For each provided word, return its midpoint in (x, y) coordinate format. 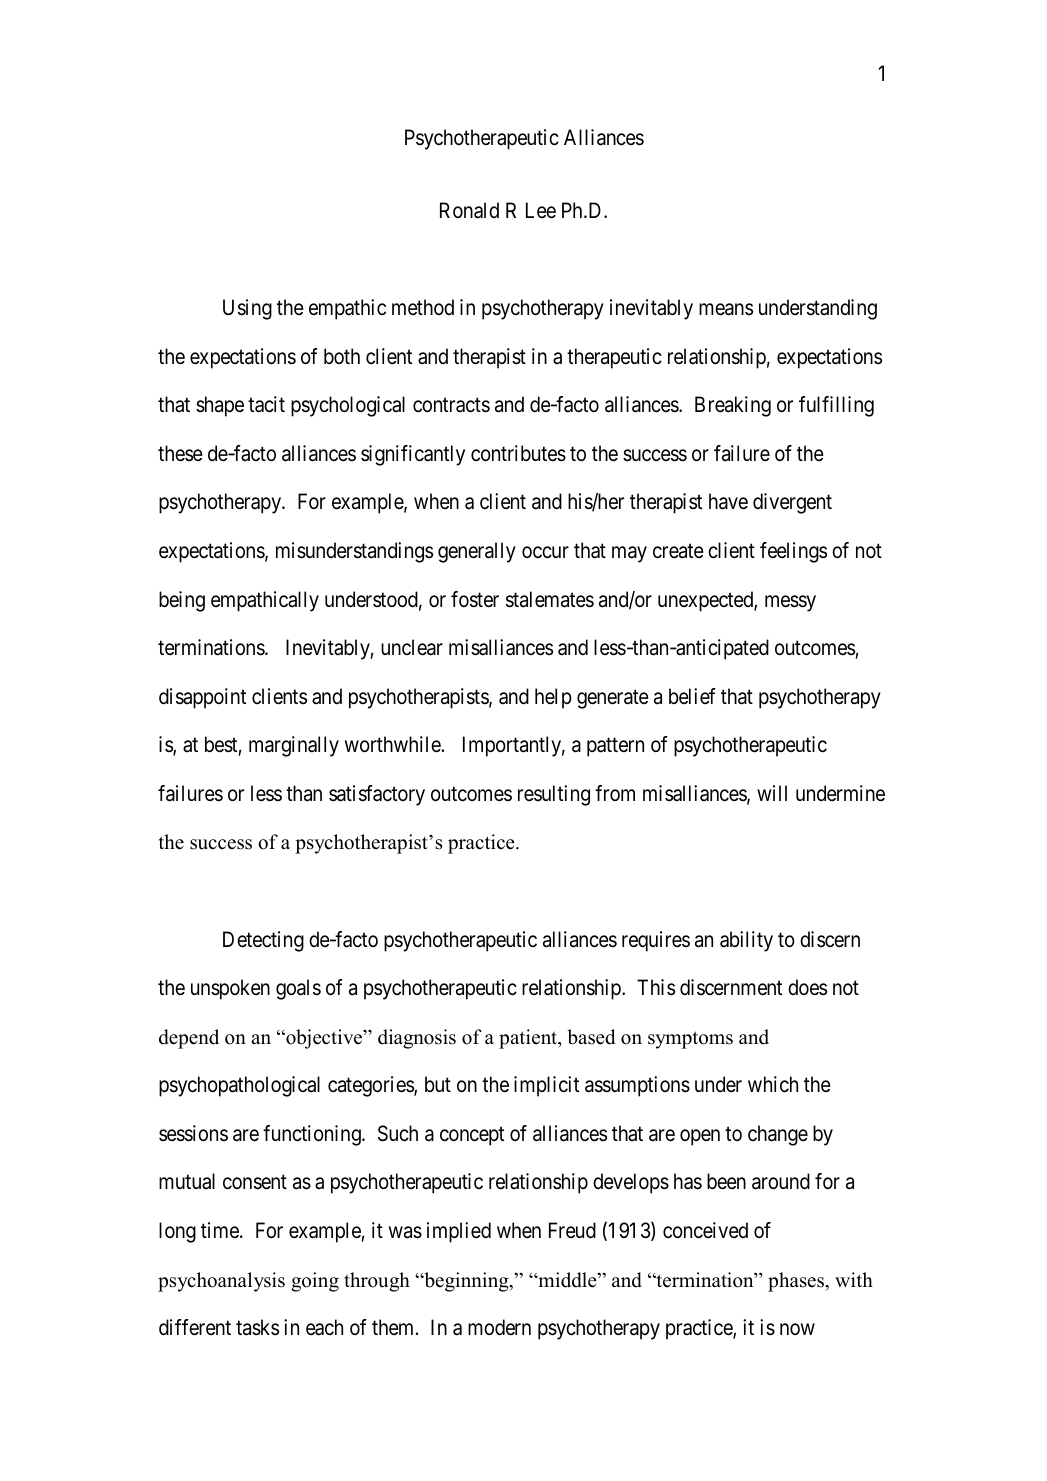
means (726, 310)
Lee (541, 210)
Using (247, 309)
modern (499, 1327)
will (772, 793)
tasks (257, 1327)
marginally (294, 746)
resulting (554, 795)
